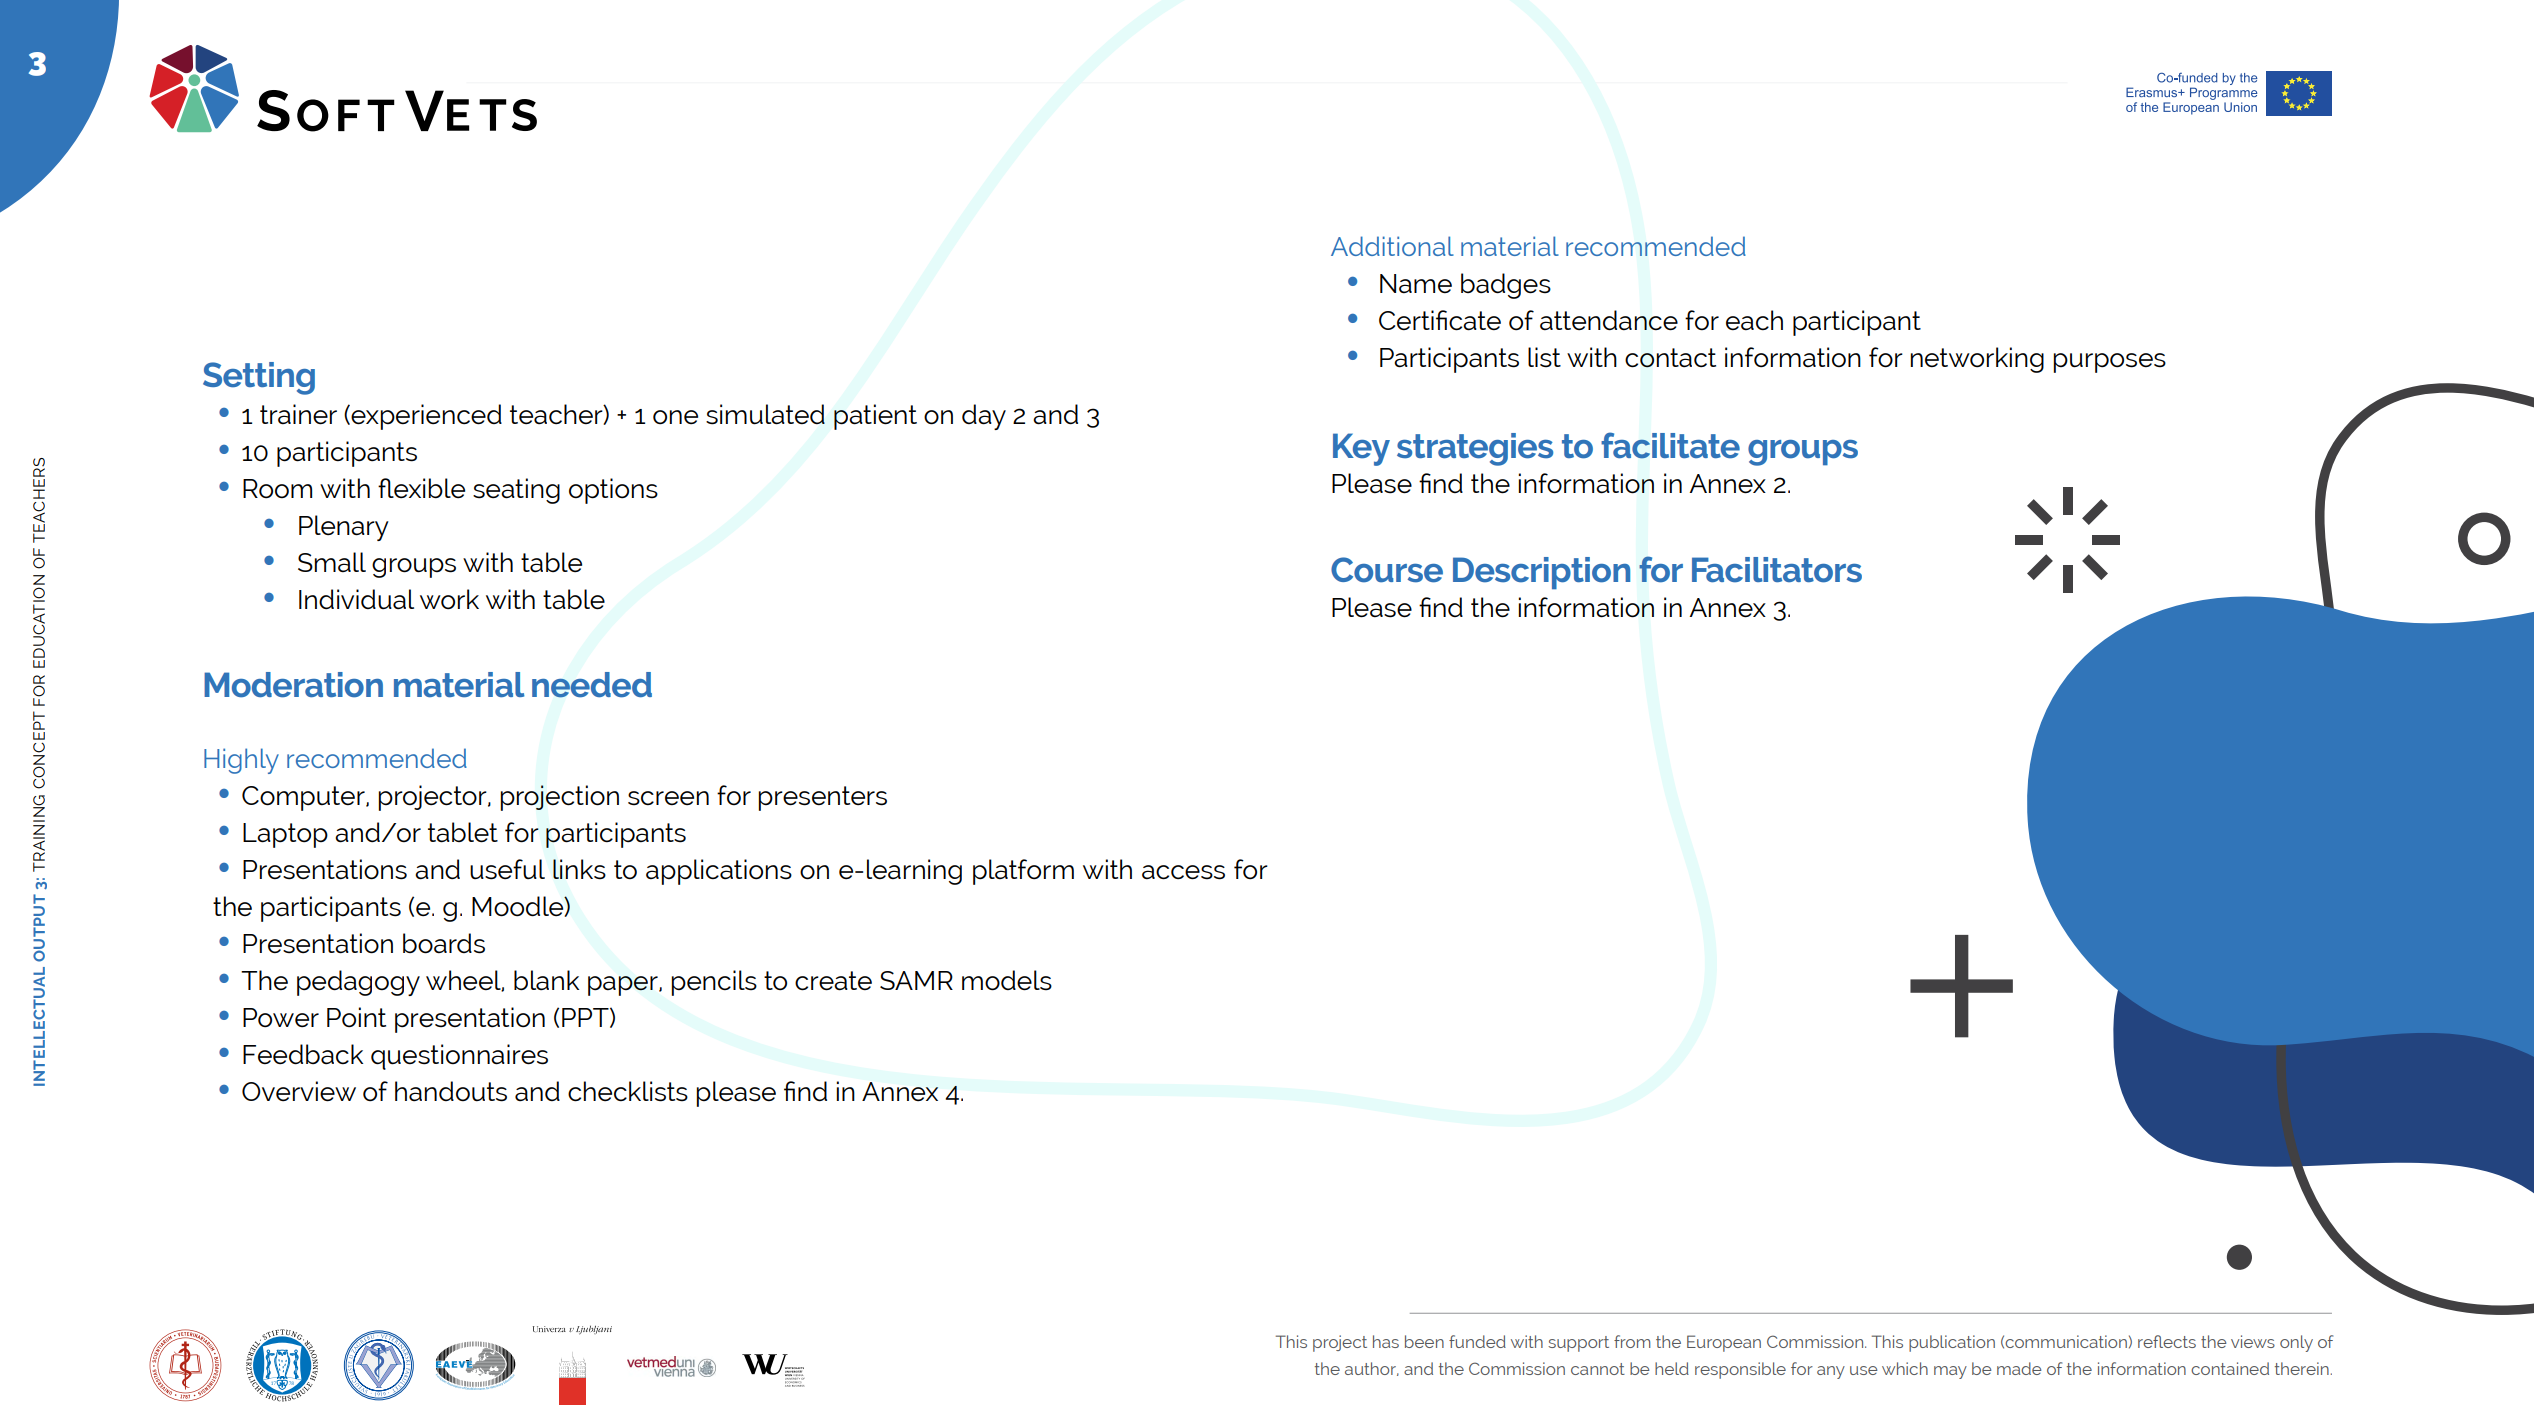 Image resolution: width=2534 pixels, height=1426 pixels. What do you see at coordinates (1424, 1341) in the document?
I see `been` at bounding box center [1424, 1341].
